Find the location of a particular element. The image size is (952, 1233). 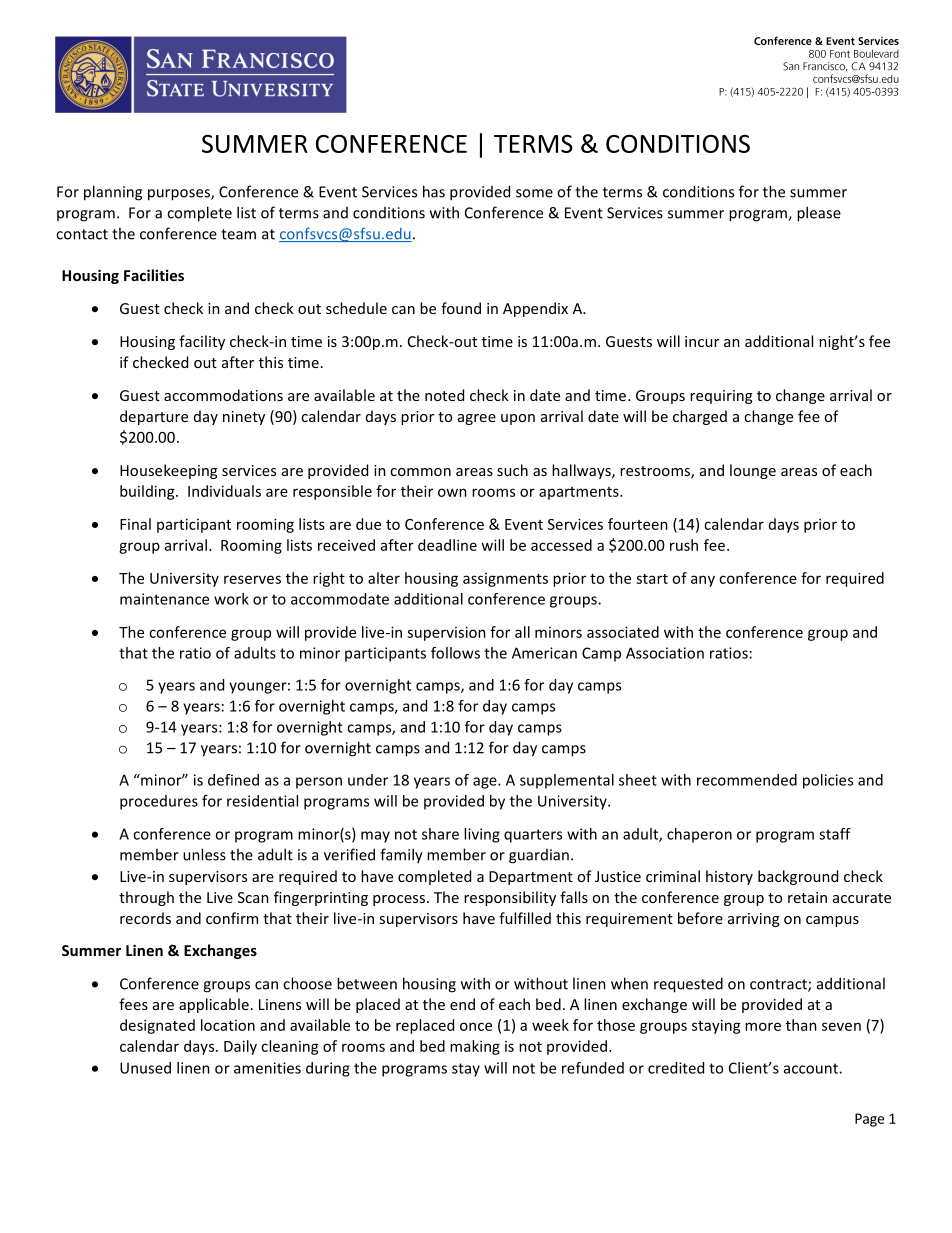

maintenance is located at coordinates (164, 599).
